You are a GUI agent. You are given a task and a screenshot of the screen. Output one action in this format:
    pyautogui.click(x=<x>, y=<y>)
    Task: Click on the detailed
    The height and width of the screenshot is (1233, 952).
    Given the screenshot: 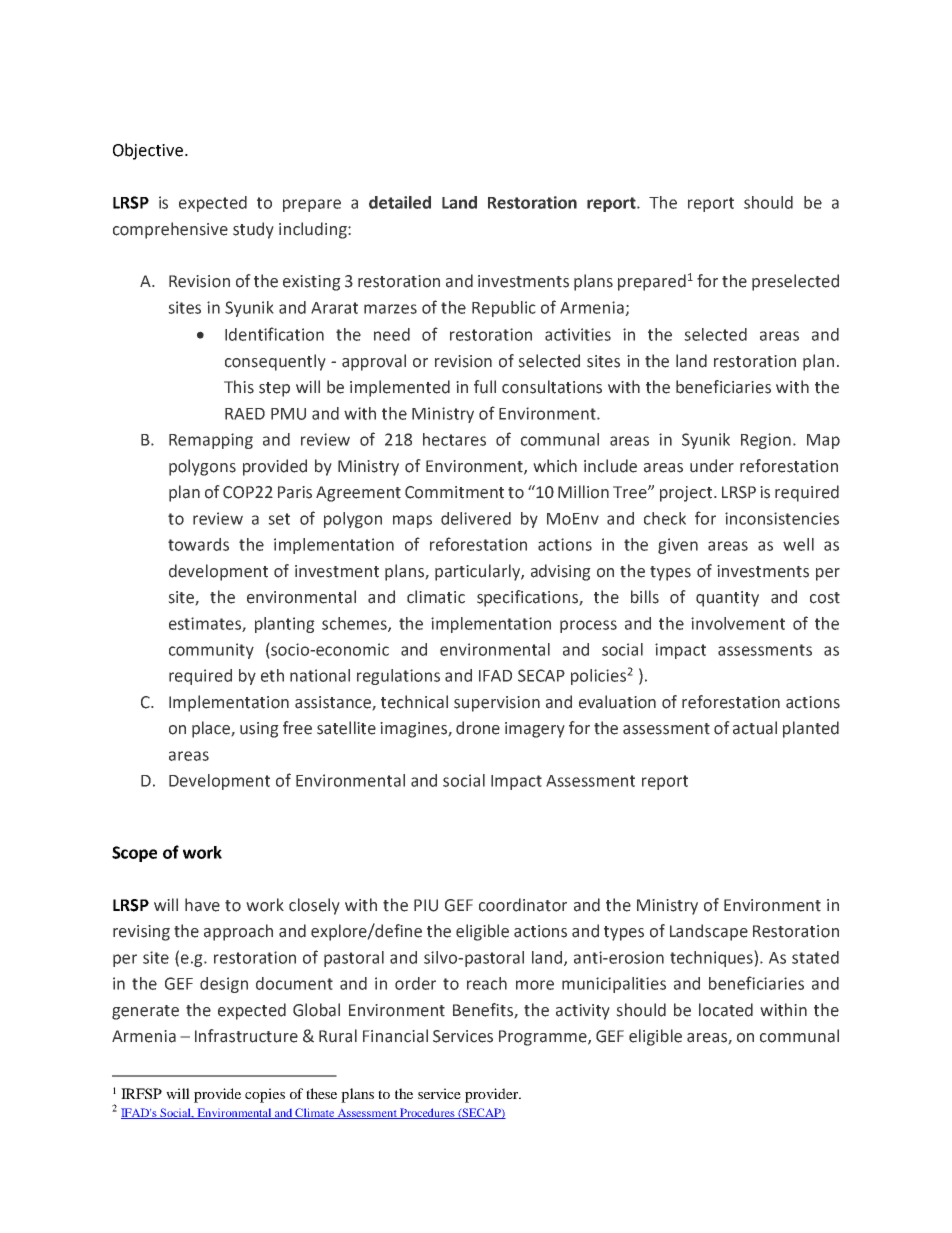 What is the action you would take?
    pyautogui.click(x=400, y=202)
